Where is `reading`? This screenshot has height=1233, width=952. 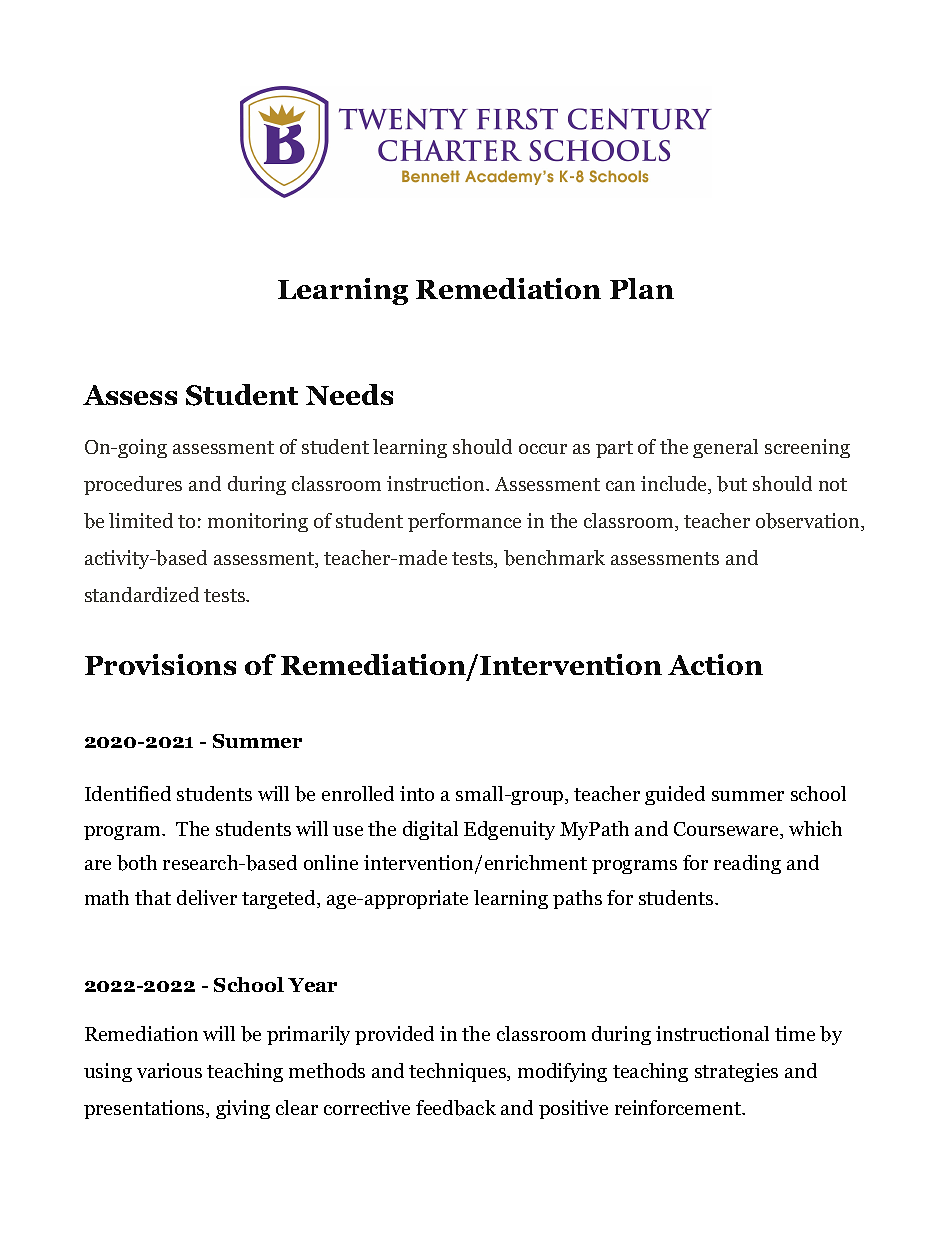 reading is located at coordinates (747, 864).
